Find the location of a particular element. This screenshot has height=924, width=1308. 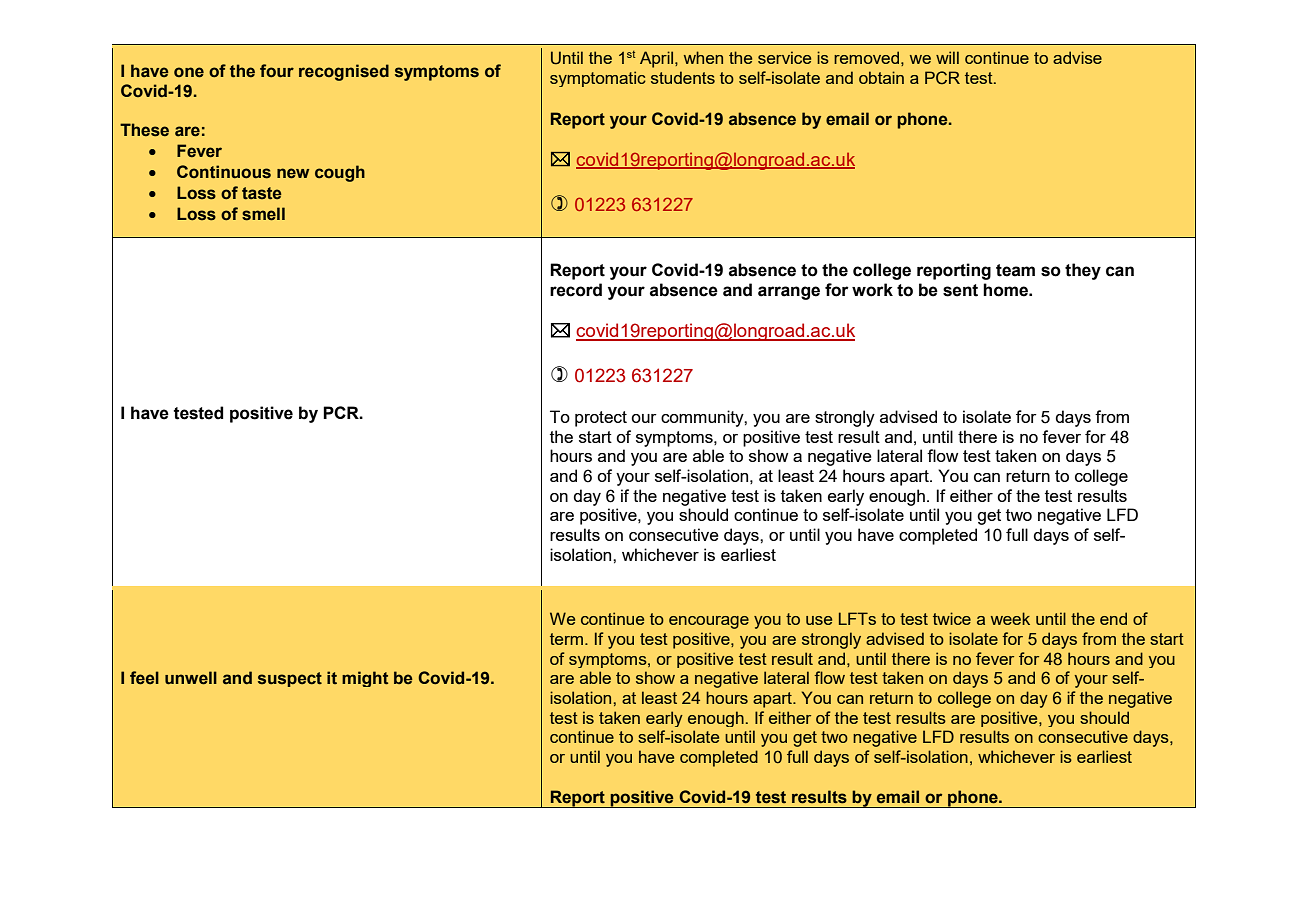

sent is located at coordinates (960, 290).
